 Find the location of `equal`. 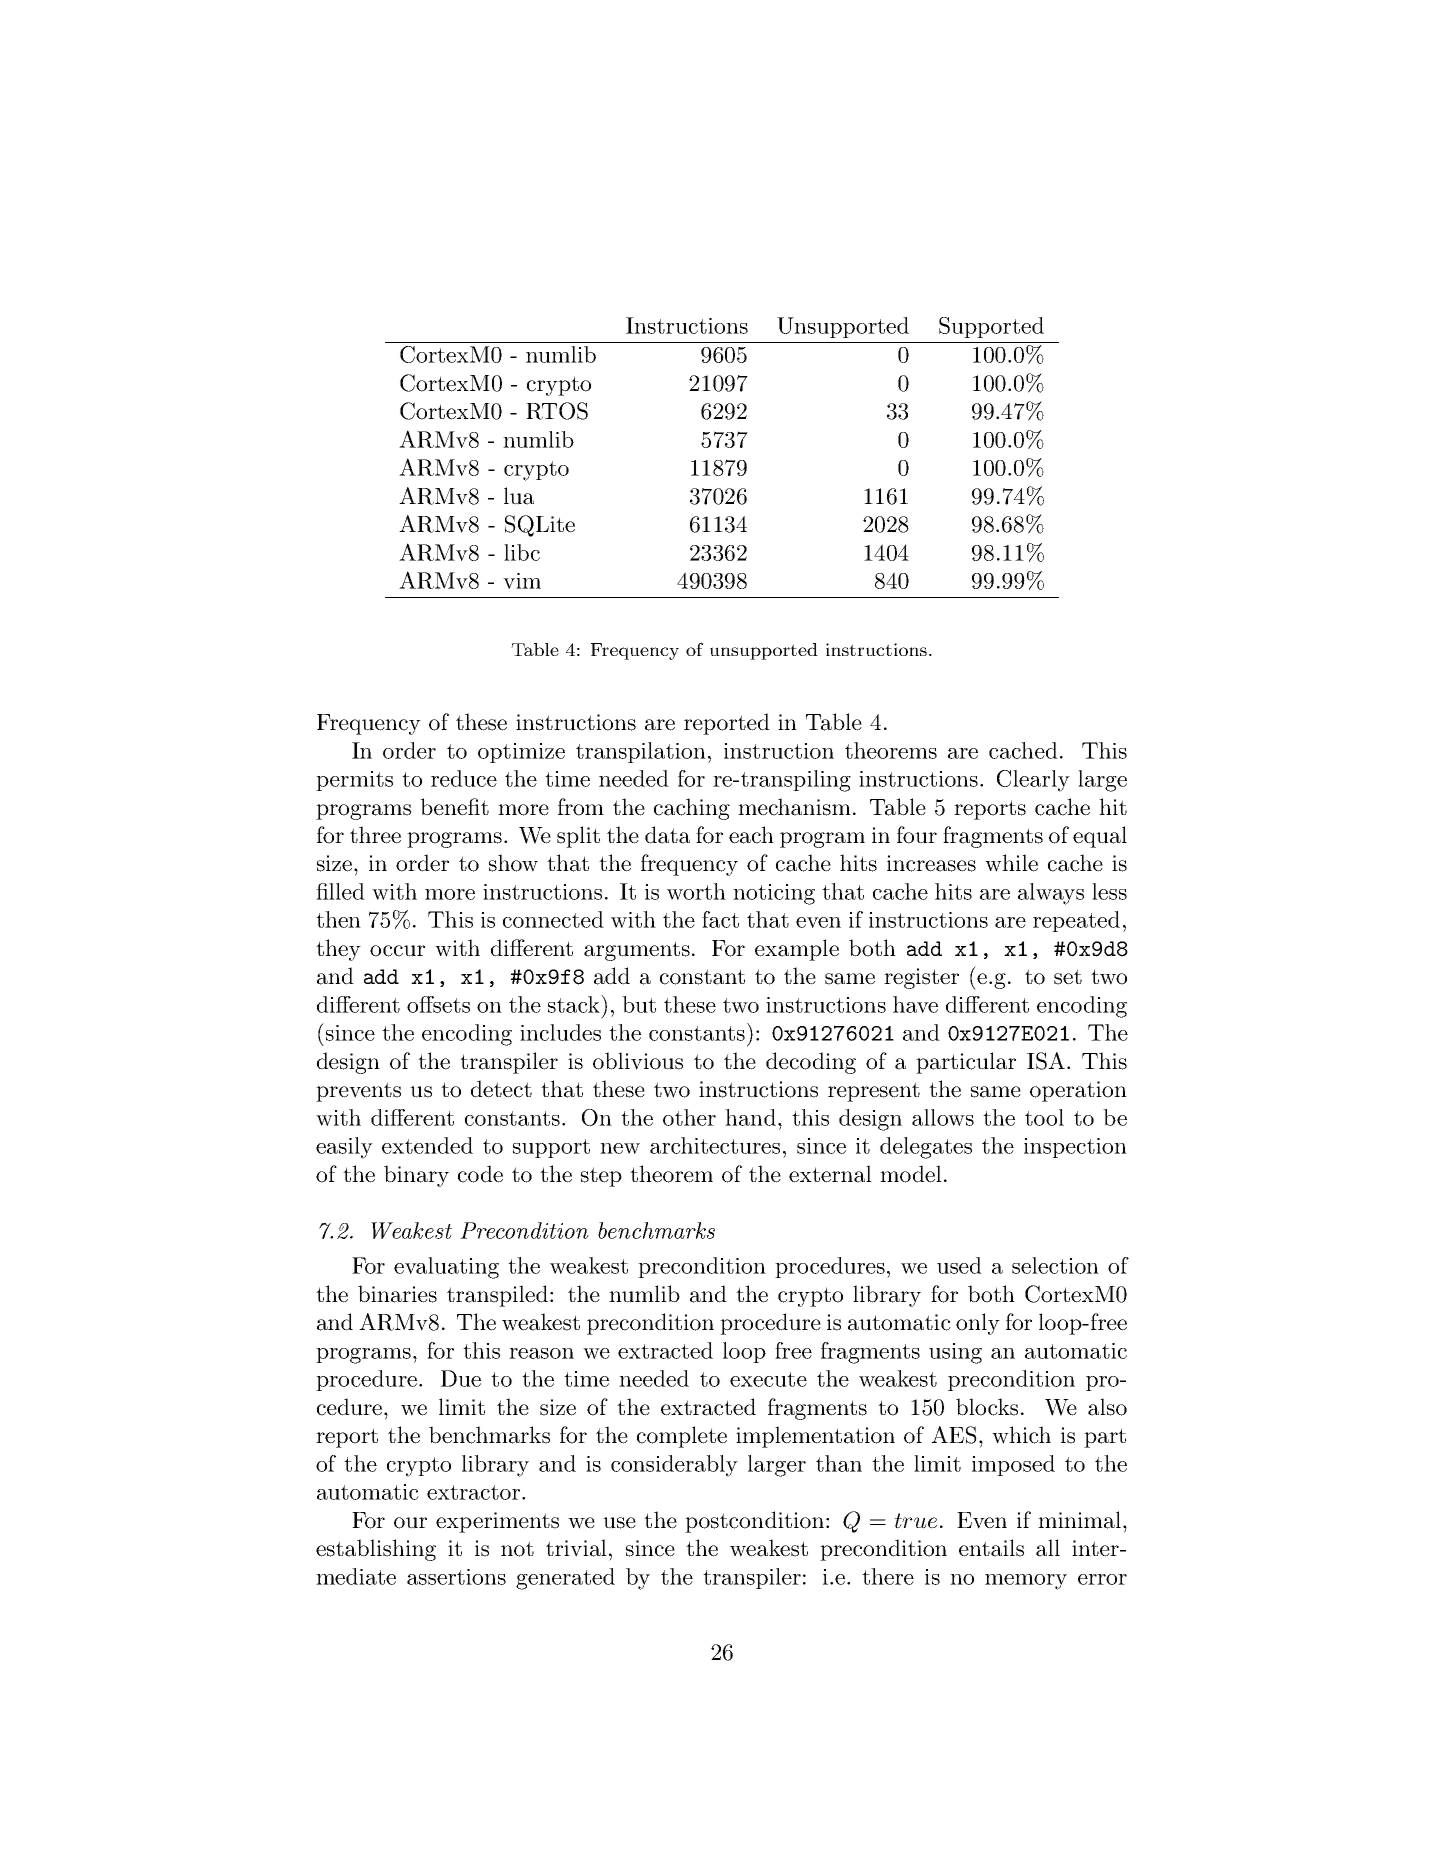

equal is located at coordinates (1100, 837).
